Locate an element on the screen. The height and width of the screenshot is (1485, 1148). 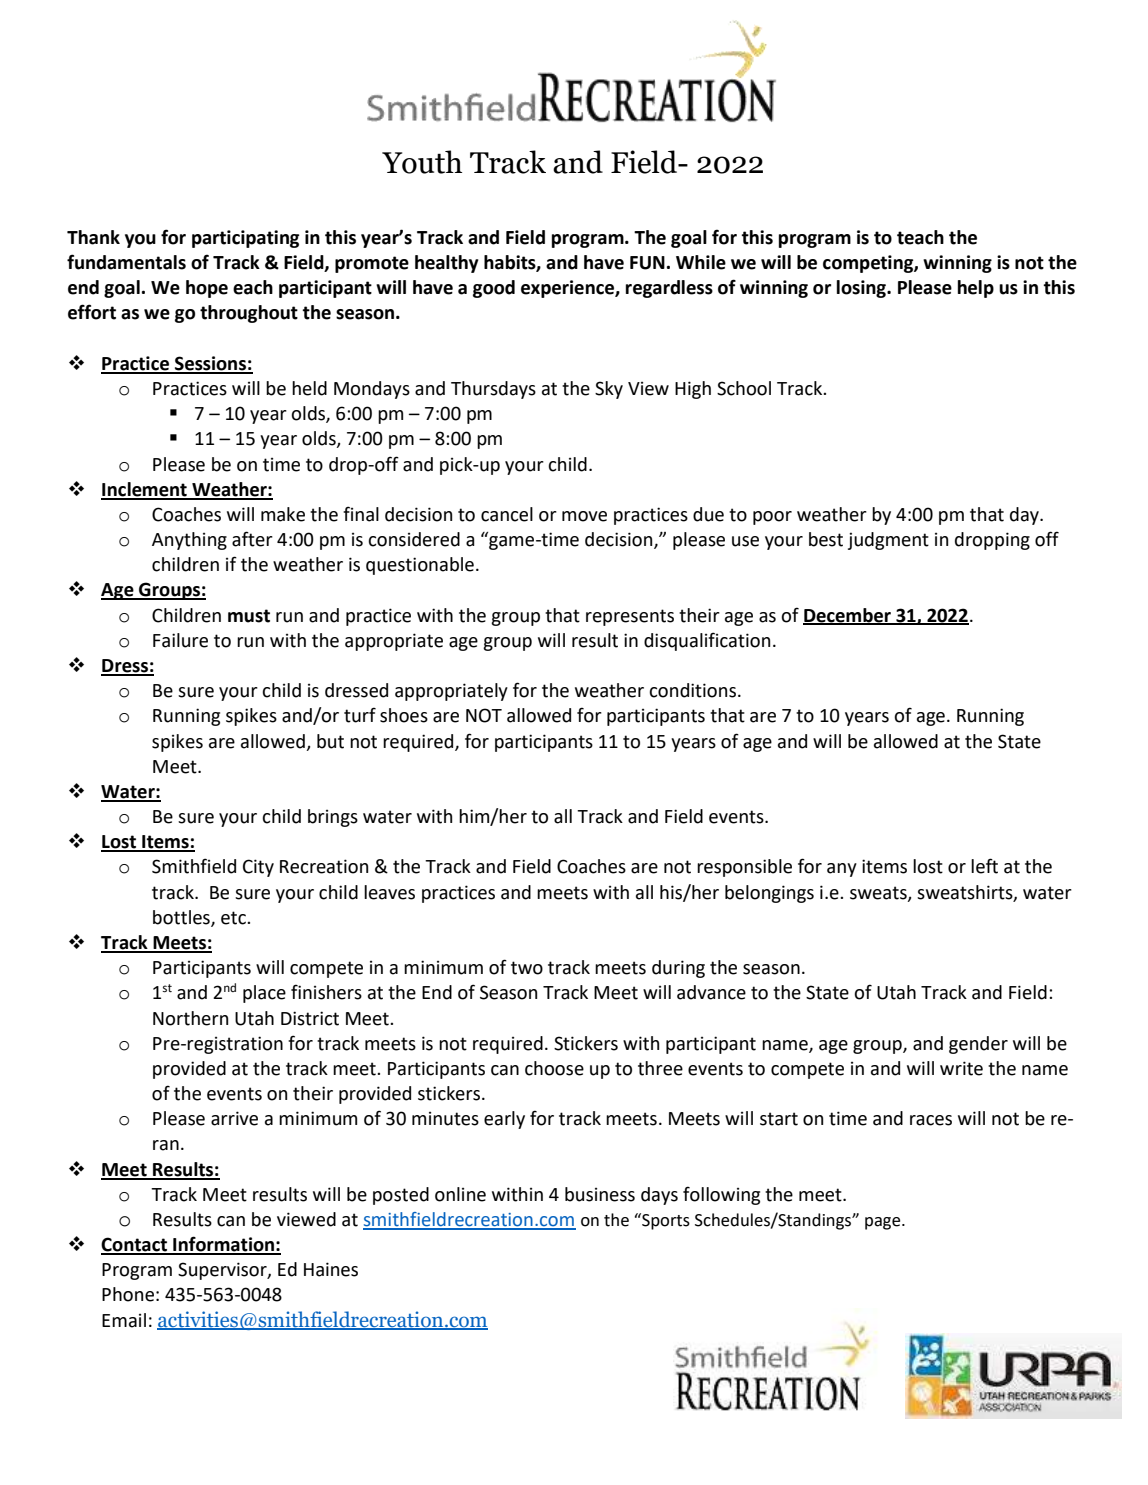
belongings is located at coordinates (769, 894).
